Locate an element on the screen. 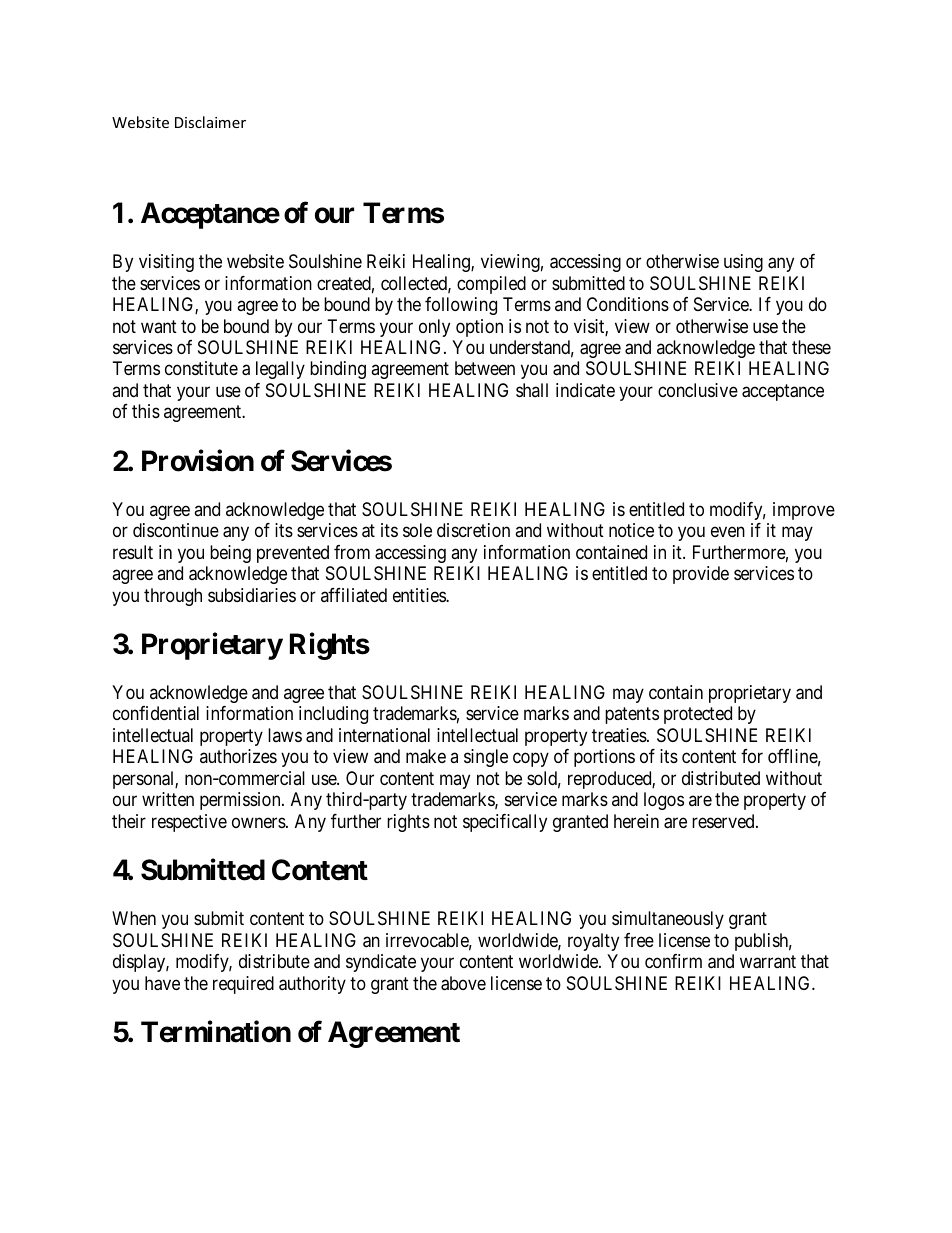  compiled is located at coordinates (491, 285).
